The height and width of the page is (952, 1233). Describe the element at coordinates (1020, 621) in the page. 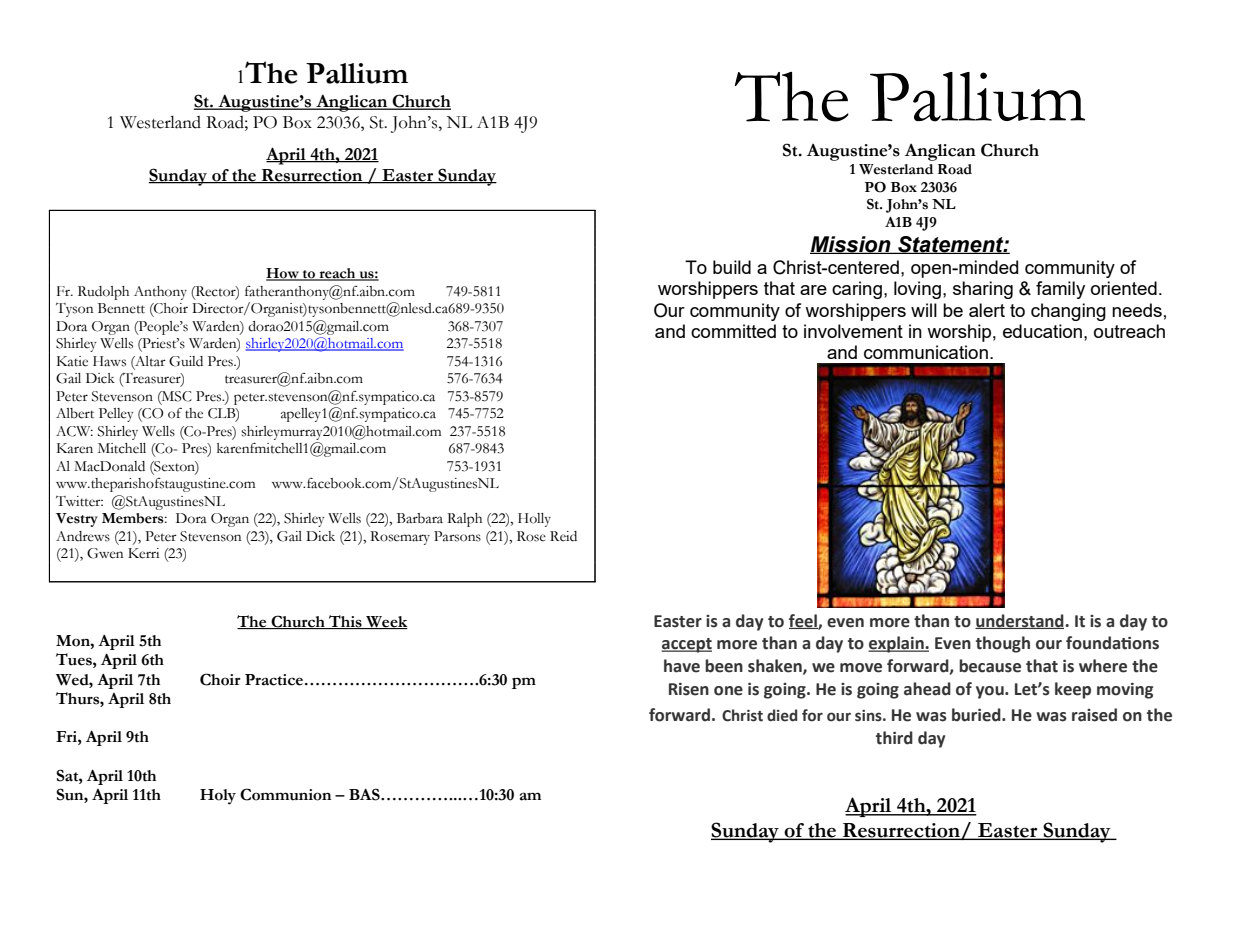

I see `understand` at that location.
